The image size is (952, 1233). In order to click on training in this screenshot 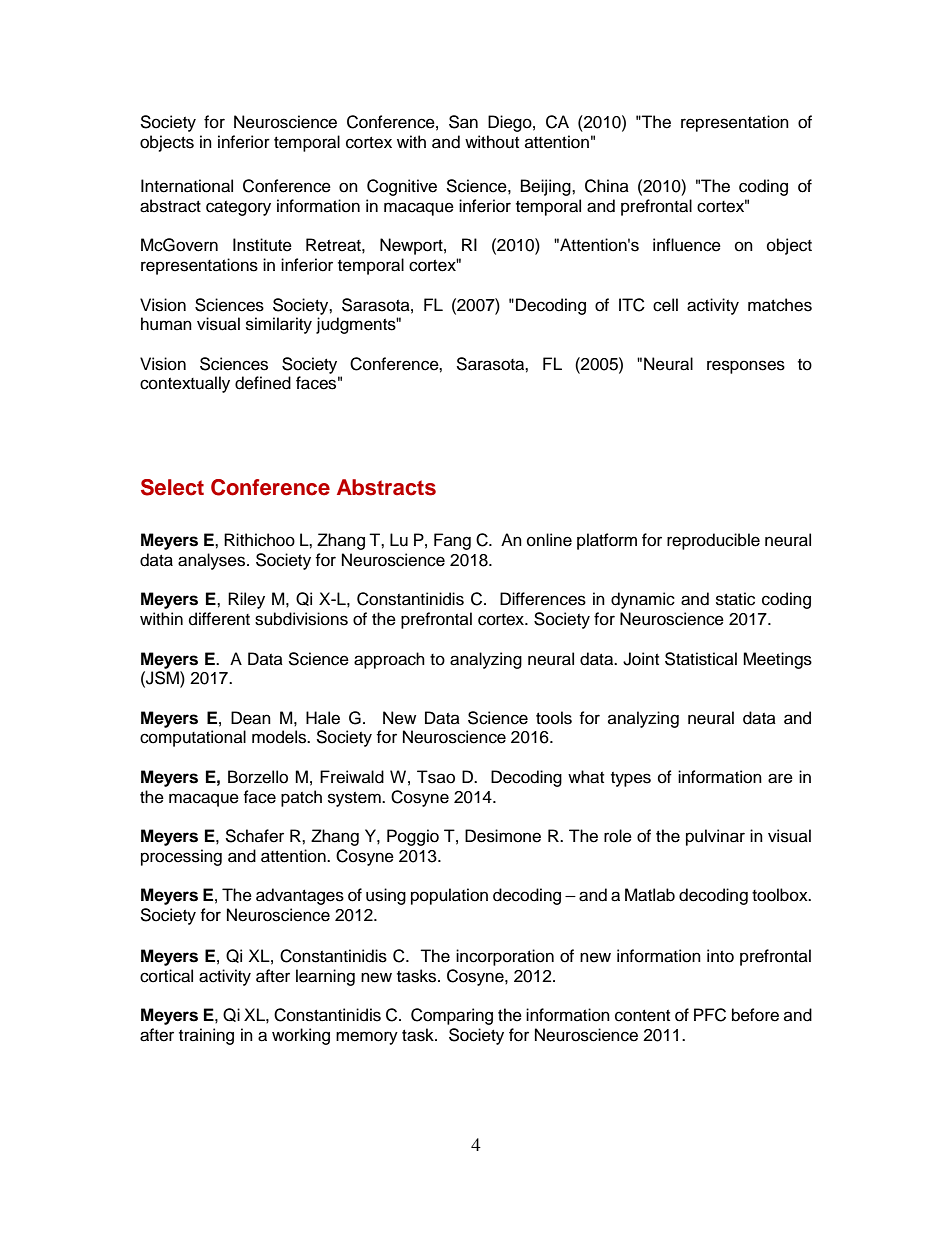, I will do `click(206, 1036)`.
